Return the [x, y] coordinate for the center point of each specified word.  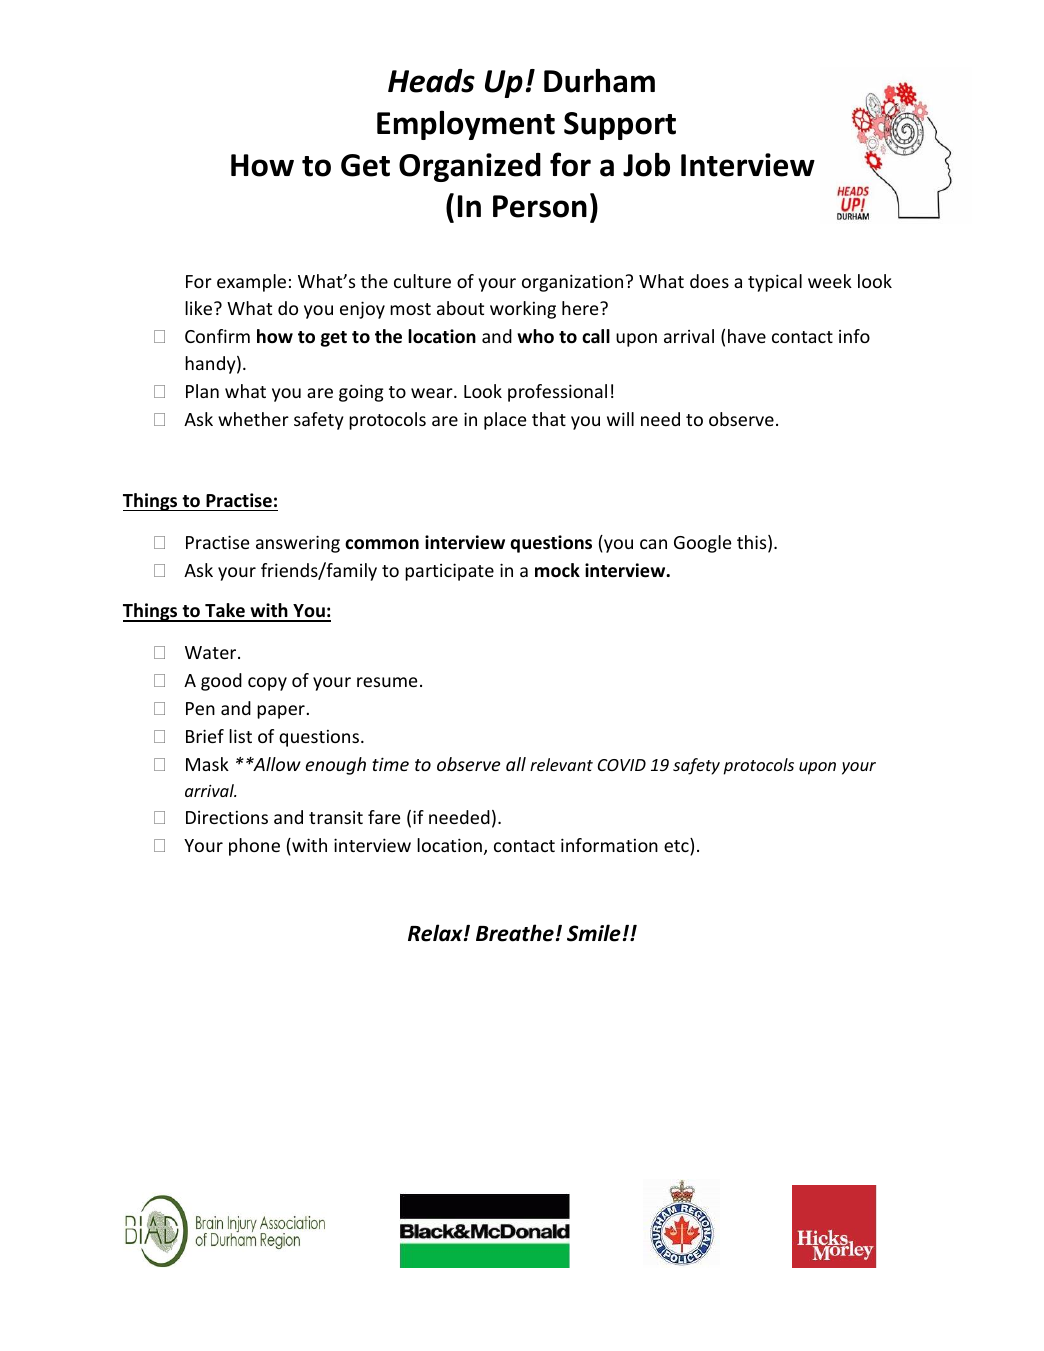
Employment [466, 125]
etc [677, 846]
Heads [431, 81]
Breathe [515, 933]
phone [254, 847]
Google [703, 544]
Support [620, 126]
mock [557, 570]
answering [298, 544]
